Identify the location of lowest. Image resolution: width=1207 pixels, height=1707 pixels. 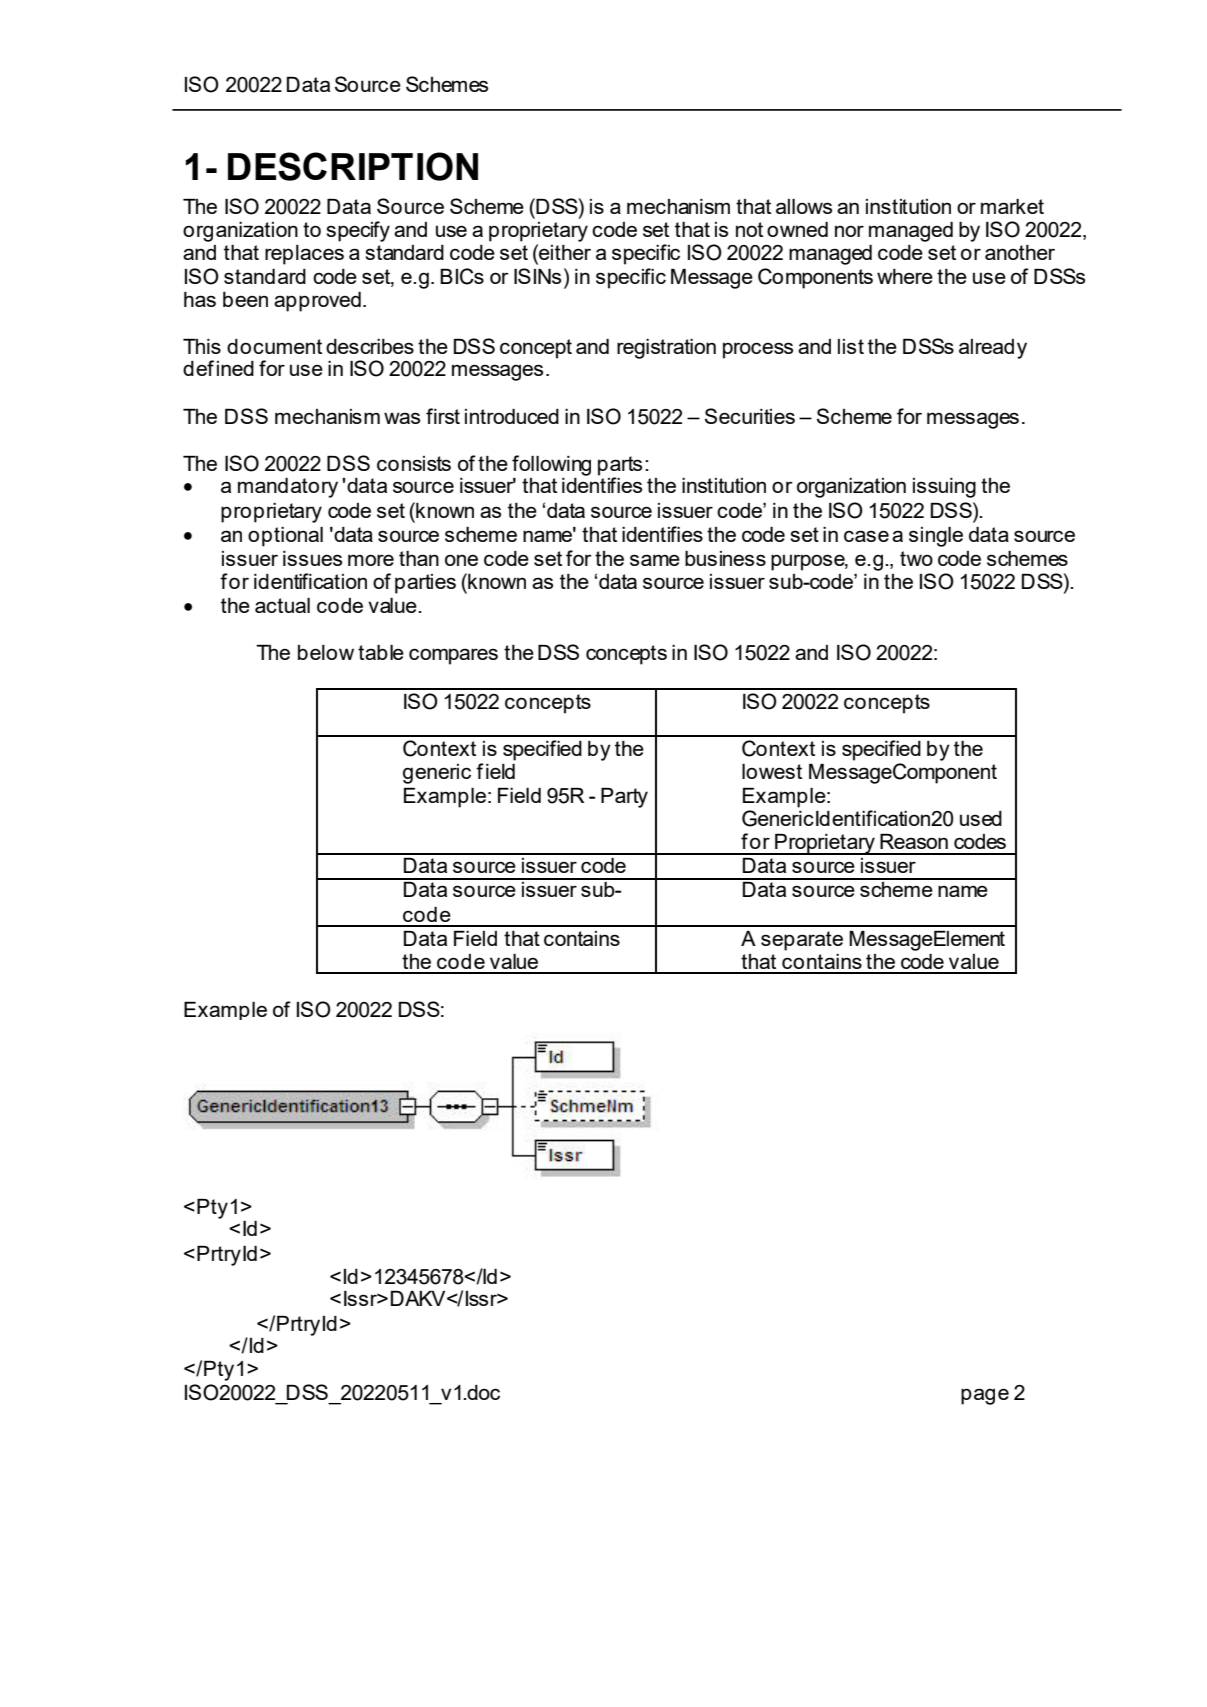
(772, 771).
